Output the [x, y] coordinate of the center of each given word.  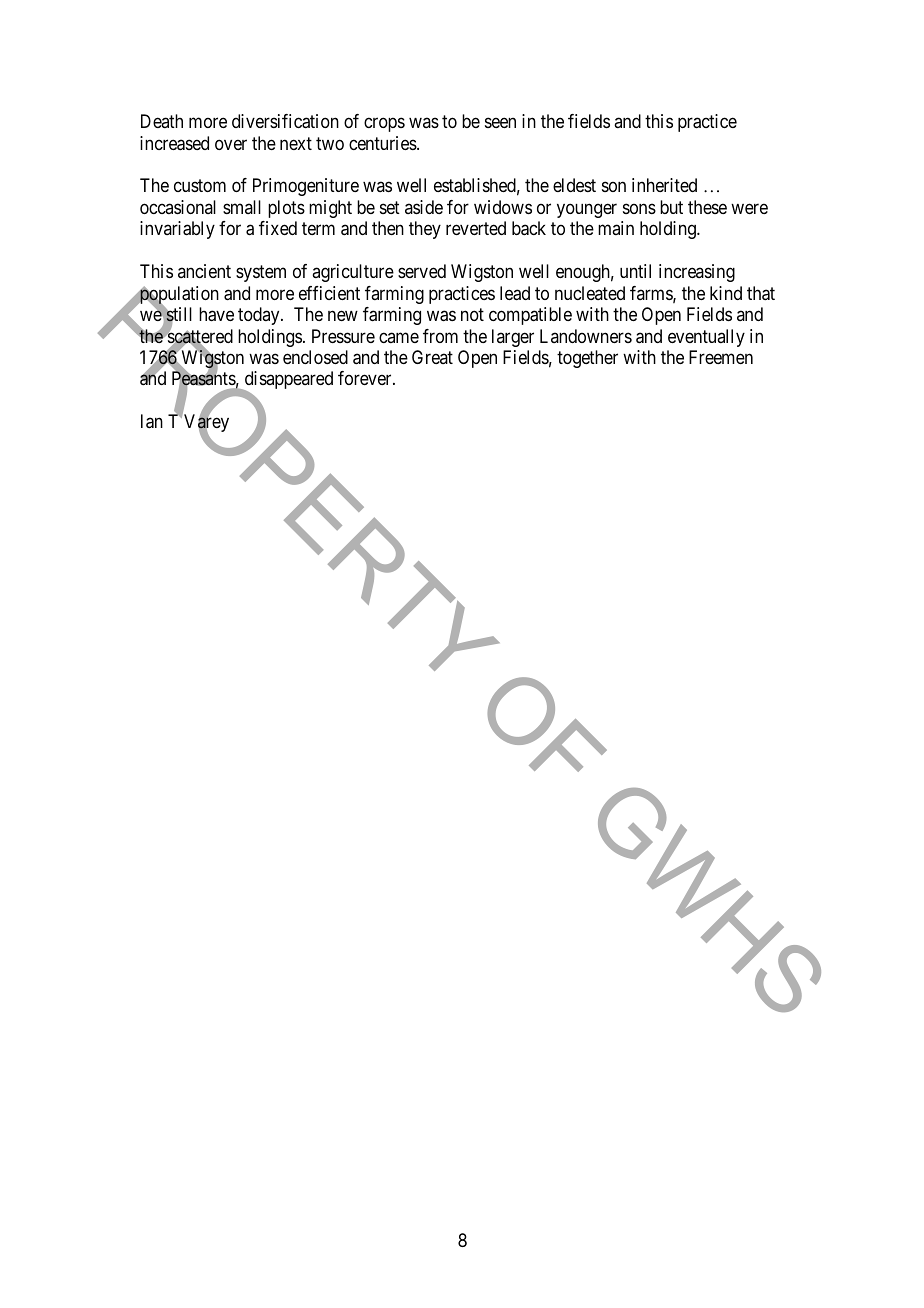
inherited [664, 185]
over [231, 144]
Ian [152, 421]
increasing [697, 273]
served [422, 271]
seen [500, 123]
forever [366, 378]
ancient [204, 271]
